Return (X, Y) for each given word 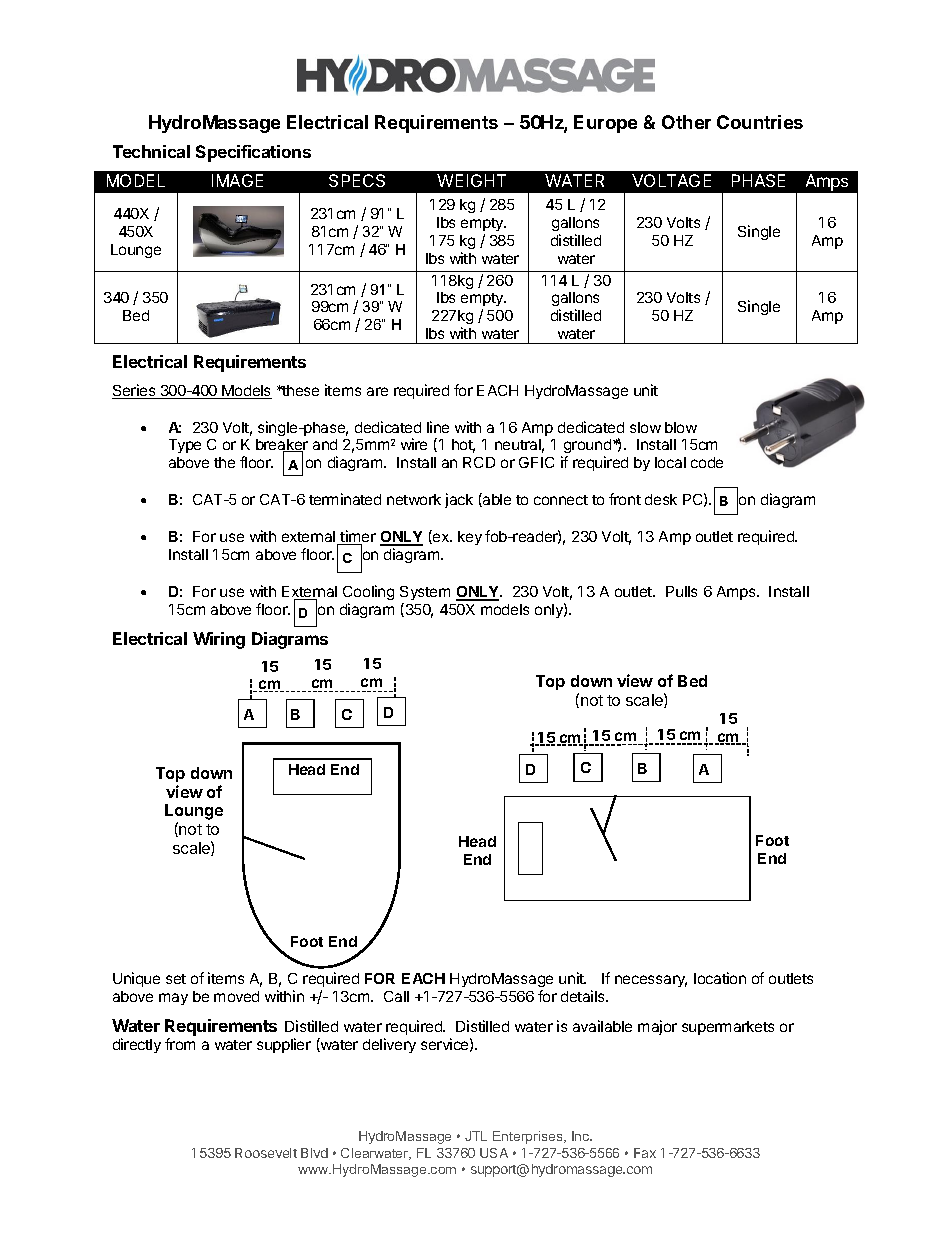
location (720, 978)
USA (494, 1153)
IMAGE (237, 180)
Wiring (219, 640)
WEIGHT (471, 180)
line (438, 427)
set (176, 979)
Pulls (681, 591)
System (425, 593)
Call (396, 996)
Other (686, 122)
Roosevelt (266, 1153)
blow (681, 427)
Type (185, 446)
